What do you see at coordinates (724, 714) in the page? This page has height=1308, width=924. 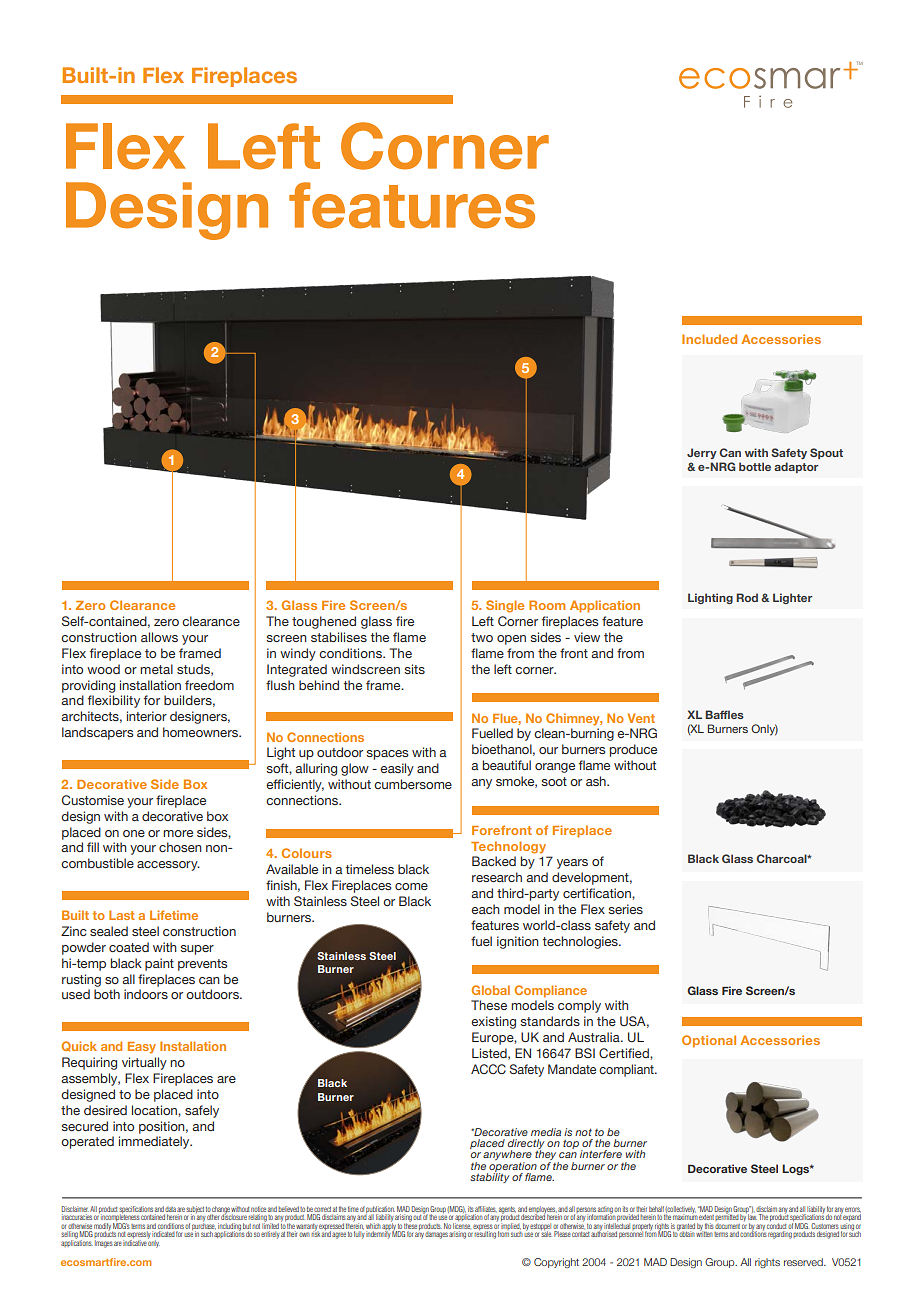 I see `Baffles` at bounding box center [724, 714].
